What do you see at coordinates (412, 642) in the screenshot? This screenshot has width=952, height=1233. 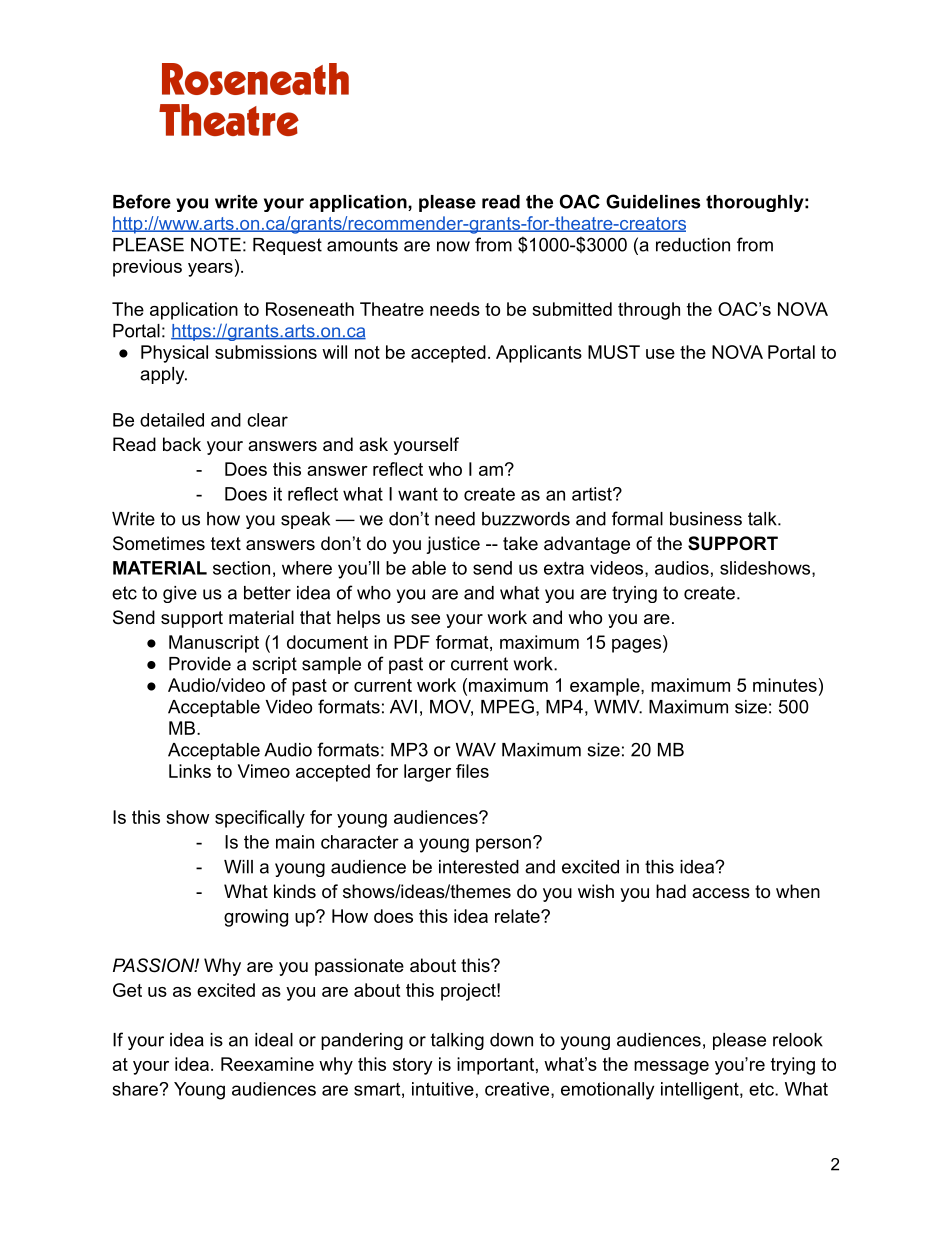 I see `PDF` at bounding box center [412, 642].
